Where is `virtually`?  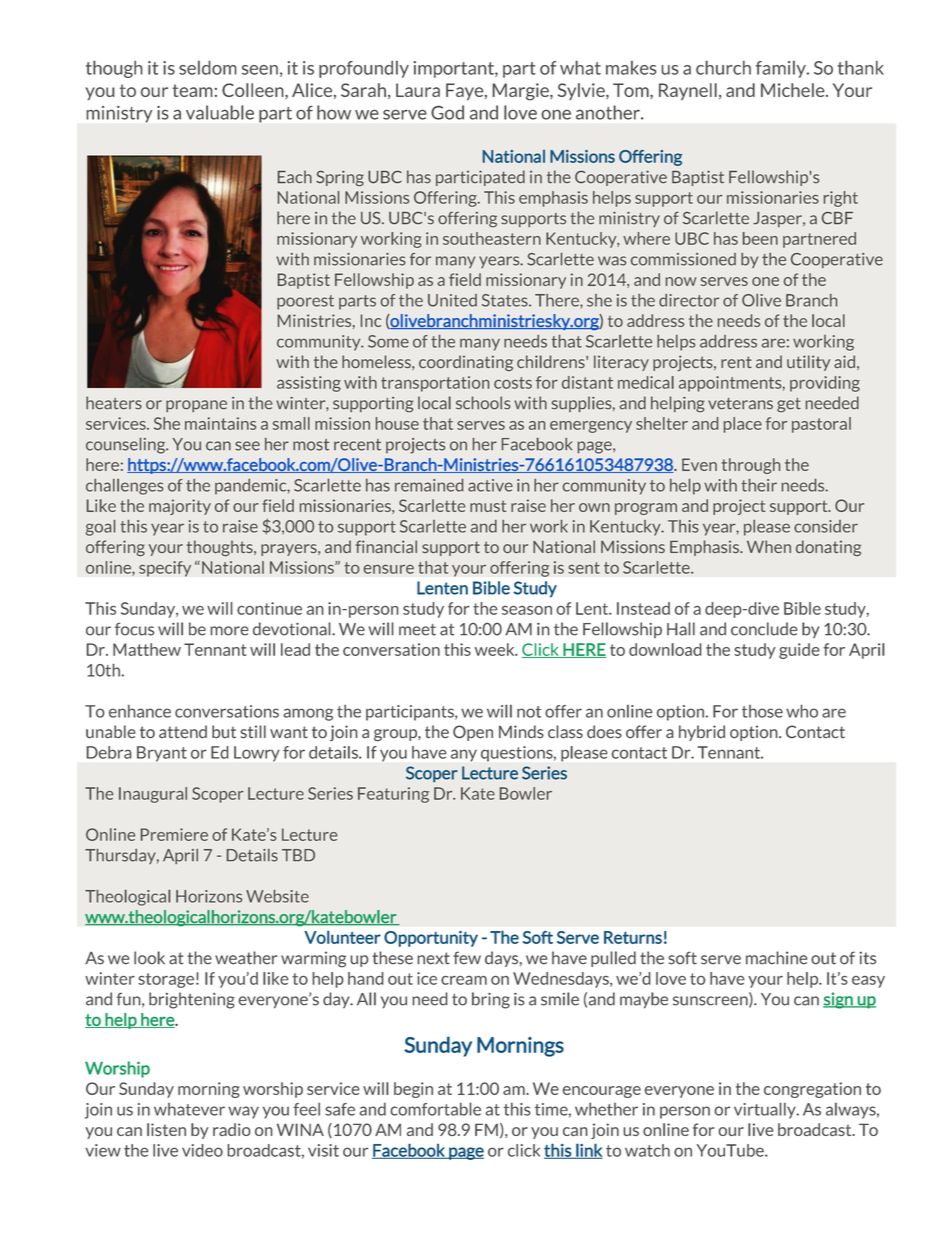 virtually is located at coordinates (766, 1110).
